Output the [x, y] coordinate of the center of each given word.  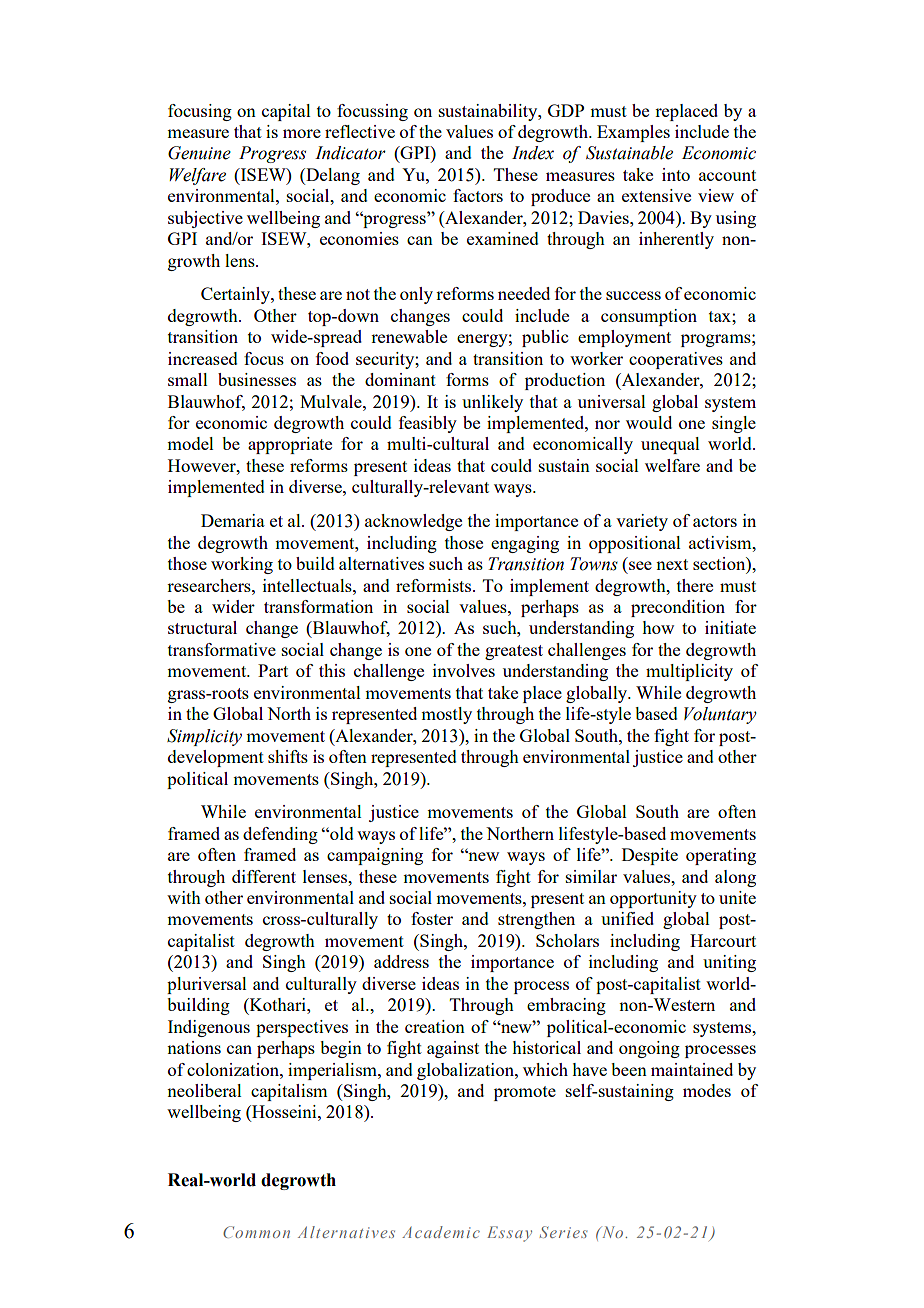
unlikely [492, 403]
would [649, 422]
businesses [257, 379]
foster [432, 918]
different [264, 876]
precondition [678, 608]
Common [256, 1232]
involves [464, 670]
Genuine [199, 153]
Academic [441, 1232]
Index [533, 153]
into [676, 174]
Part [273, 670]
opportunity [653, 899]
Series [563, 1232]
